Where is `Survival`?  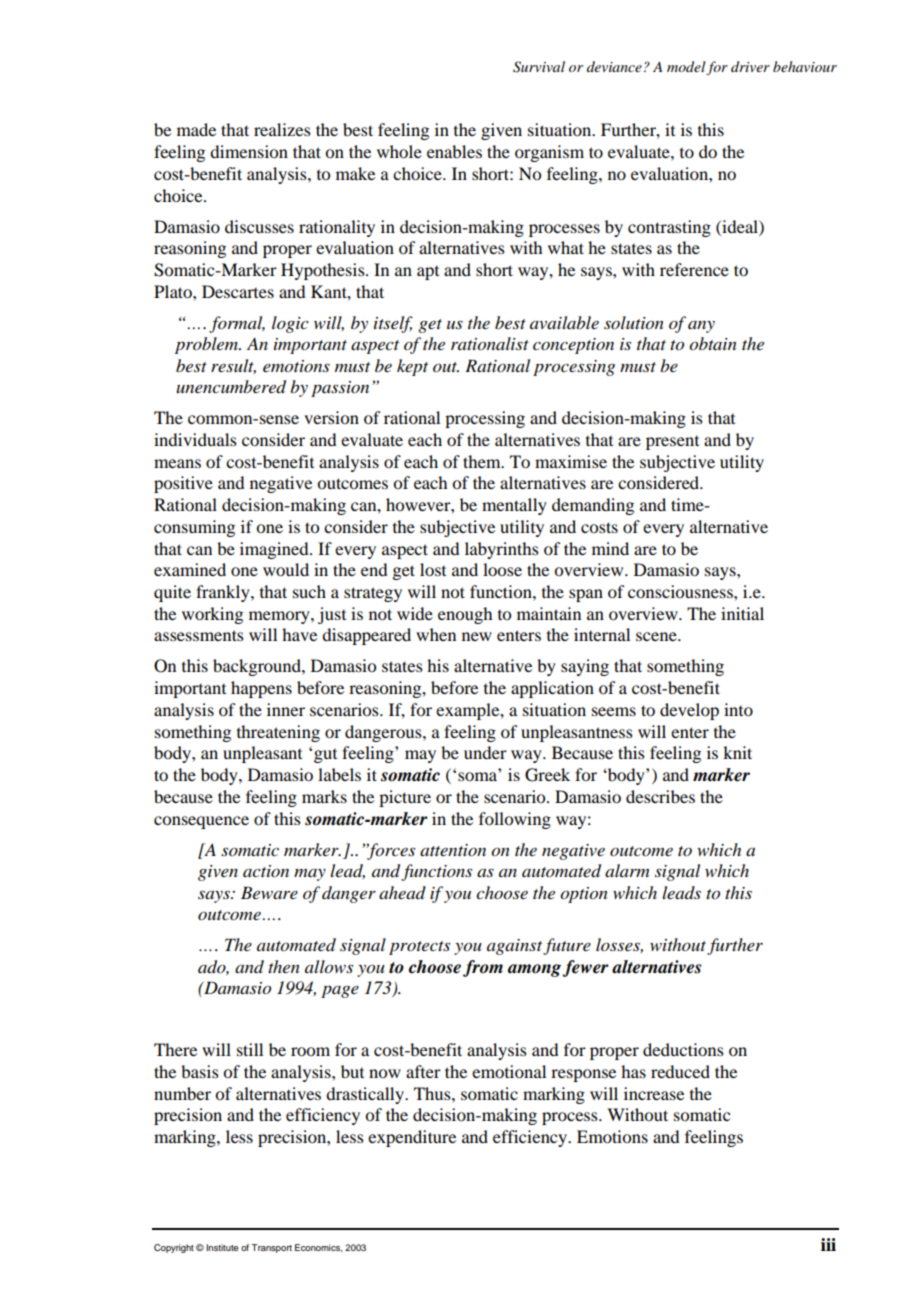
Survival is located at coordinates (539, 67).
